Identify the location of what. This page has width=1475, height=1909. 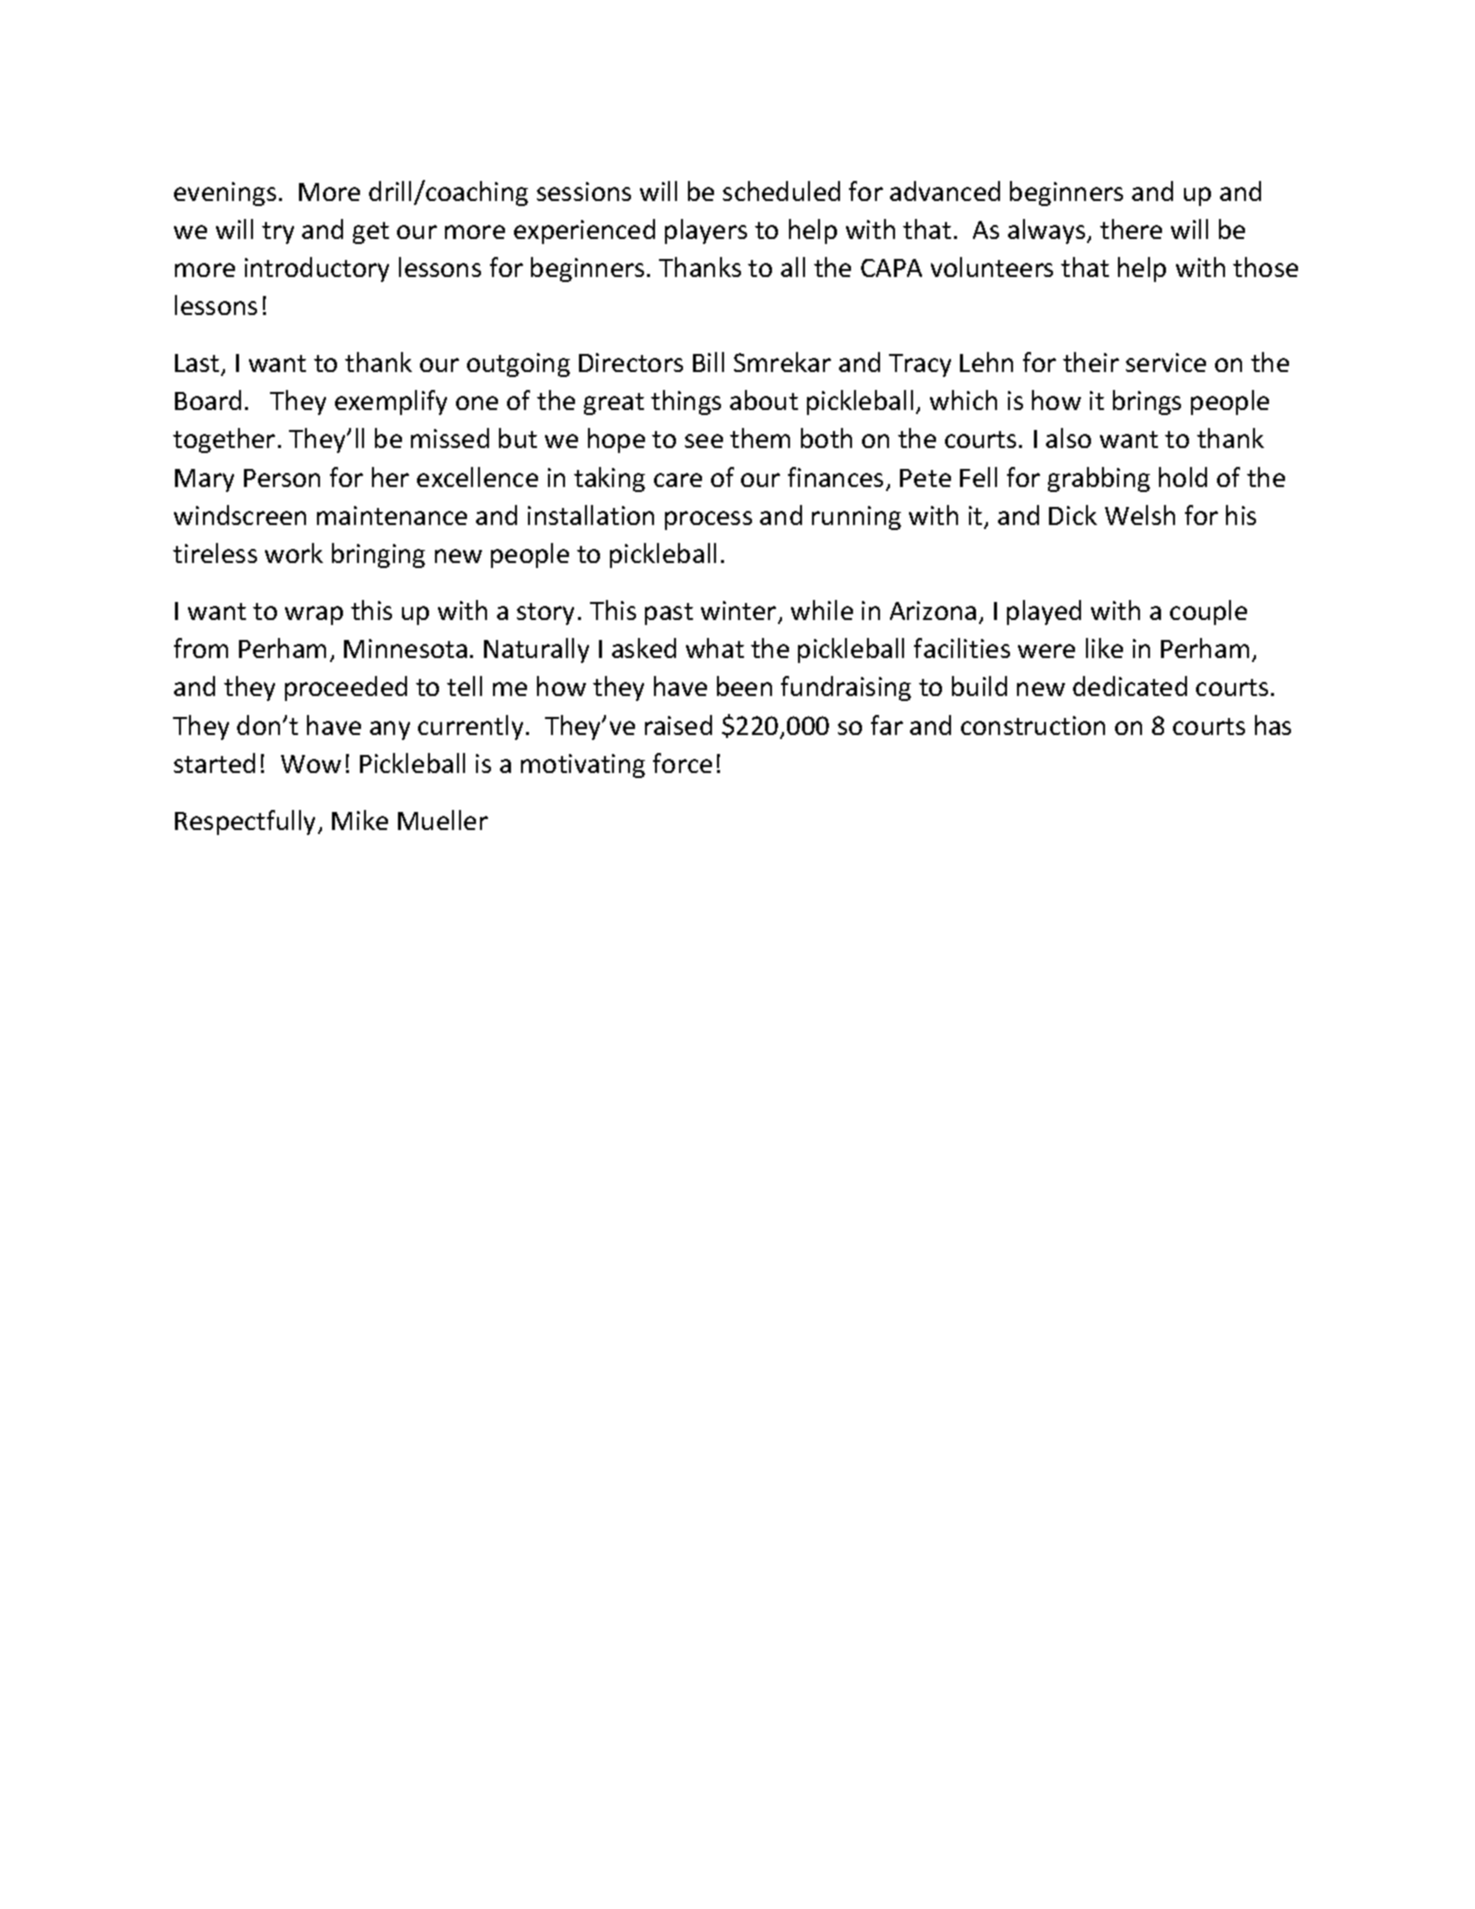
(715, 648).
